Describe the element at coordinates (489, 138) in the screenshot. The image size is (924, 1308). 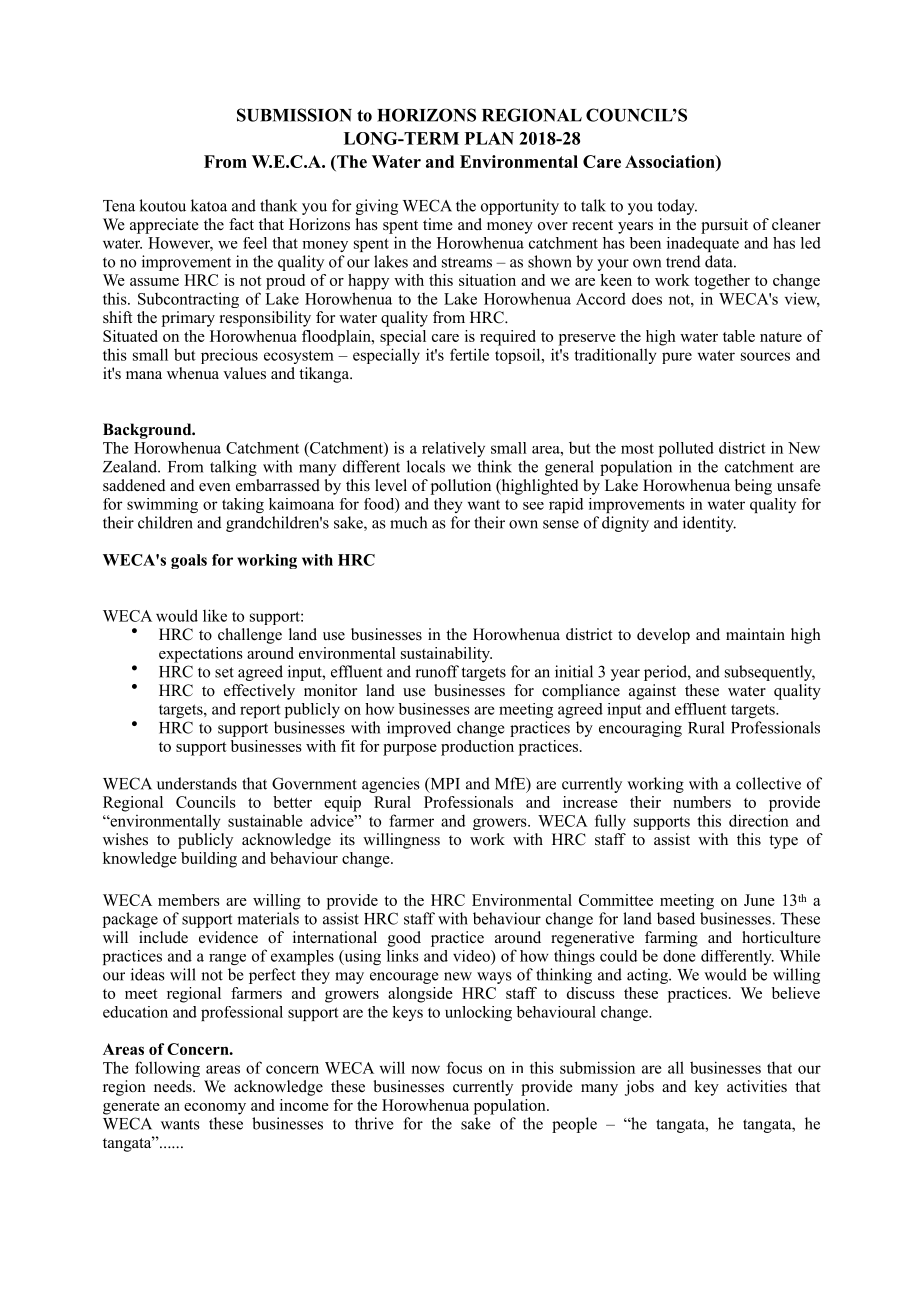
I see `PLAN` at that location.
